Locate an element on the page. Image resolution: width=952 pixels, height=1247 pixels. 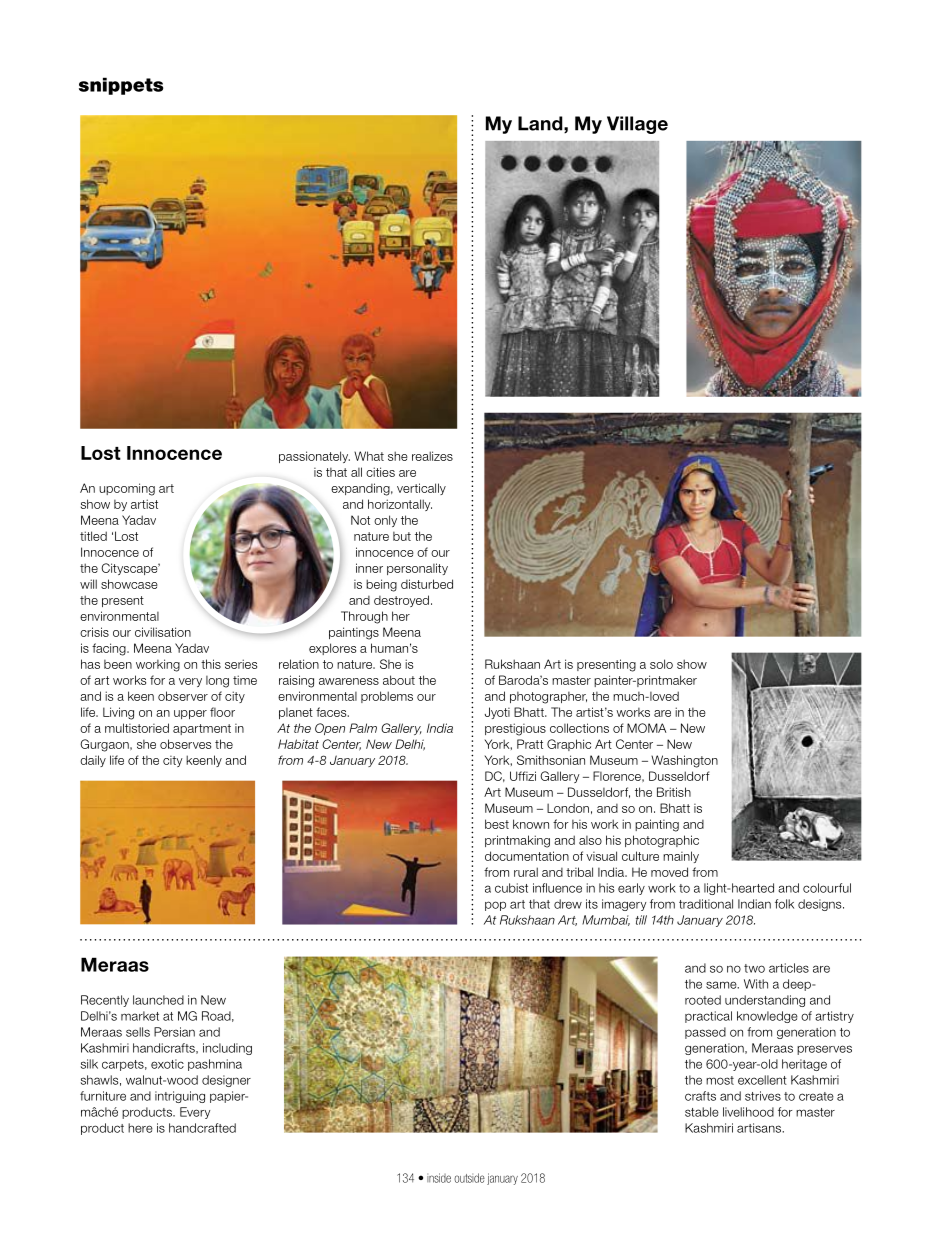
realizes is located at coordinates (432, 456).
